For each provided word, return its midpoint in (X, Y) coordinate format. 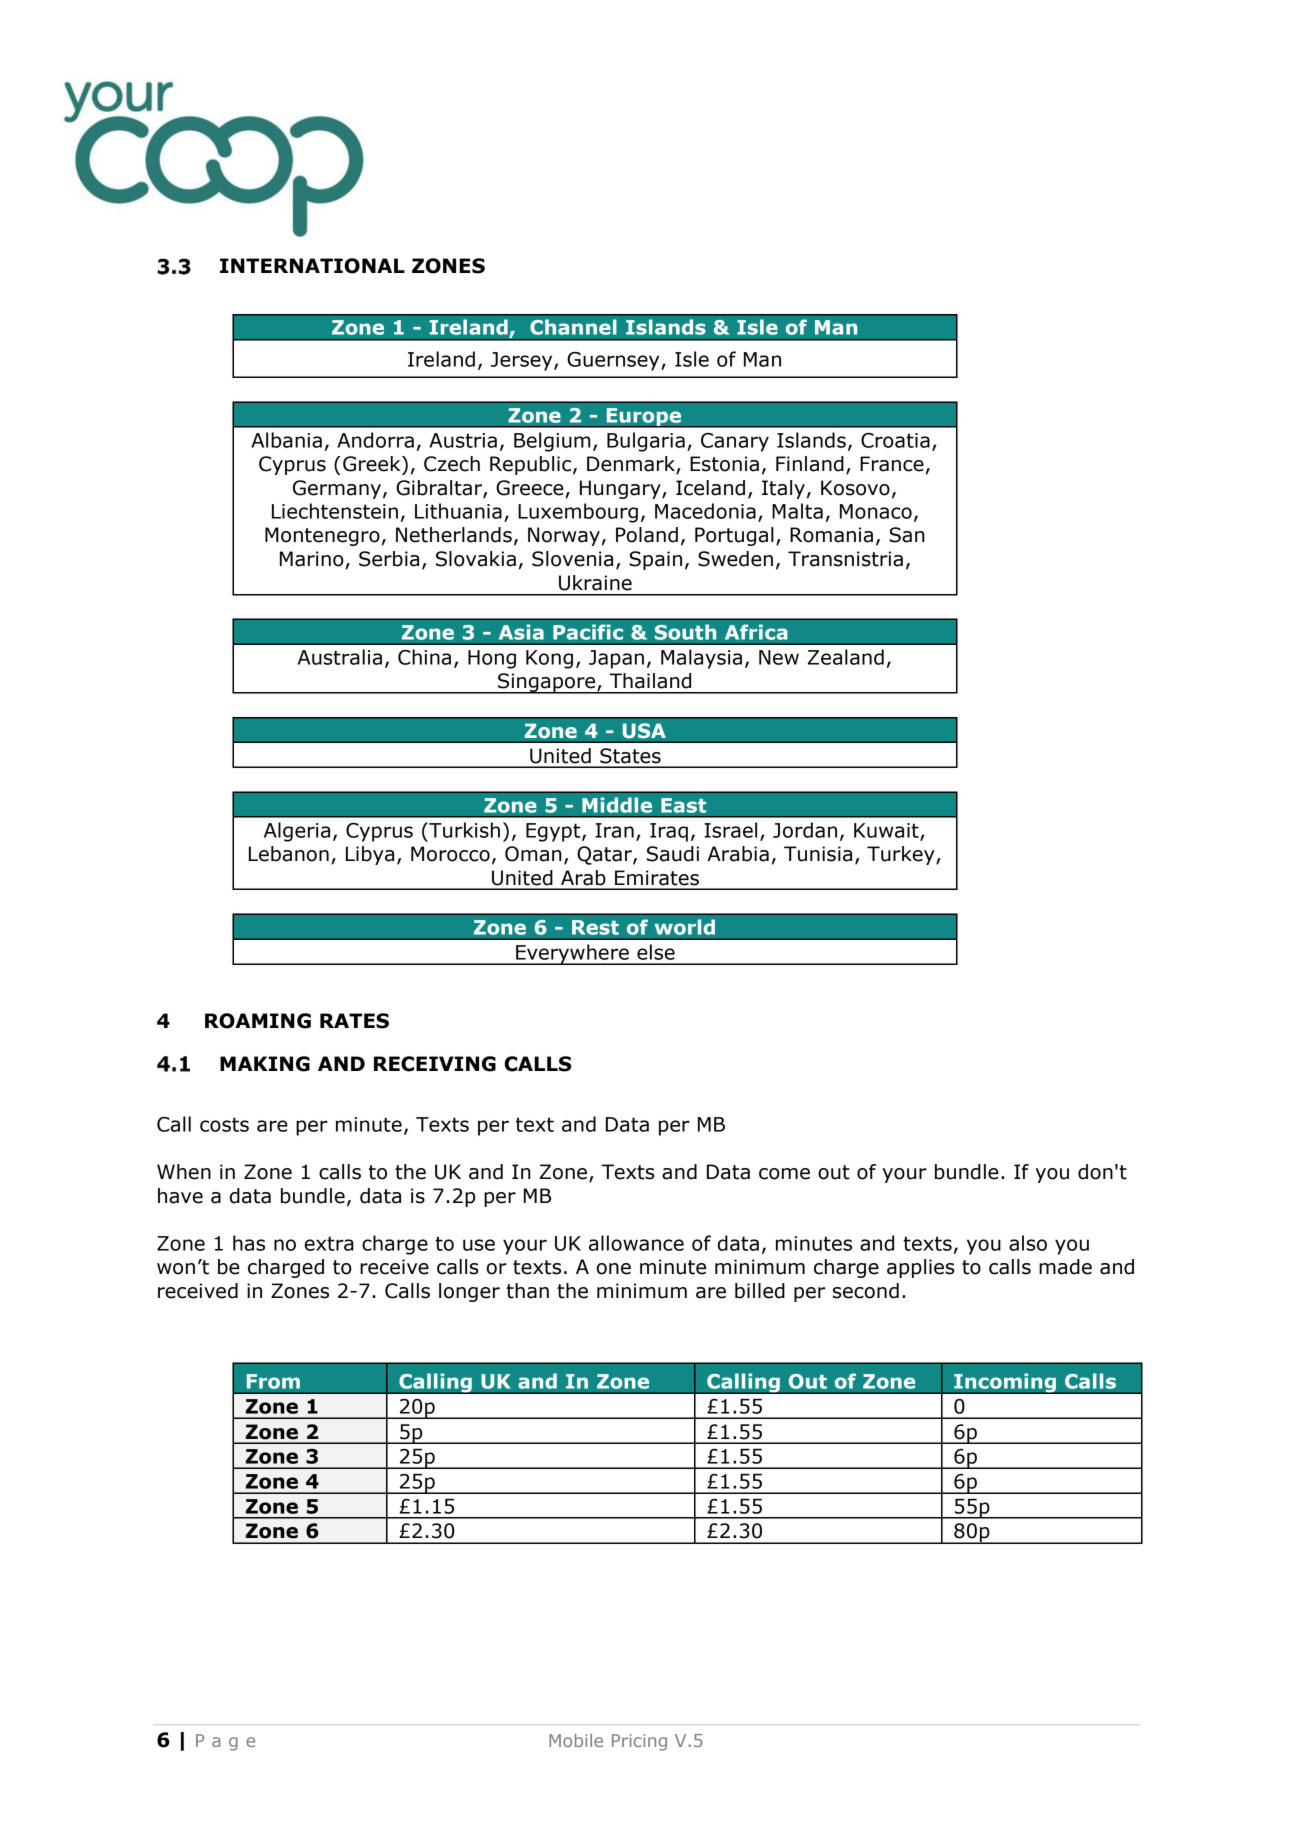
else (656, 952)
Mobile (576, 1740)
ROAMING (258, 1021)
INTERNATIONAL (312, 266)
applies (921, 1268)
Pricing (639, 1742)
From (273, 1381)
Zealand (846, 657)
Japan (616, 659)
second (866, 1291)
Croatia (895, 440)
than (527, 1291)
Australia (340, 657)
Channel (573, 327)
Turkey (902, 855)
